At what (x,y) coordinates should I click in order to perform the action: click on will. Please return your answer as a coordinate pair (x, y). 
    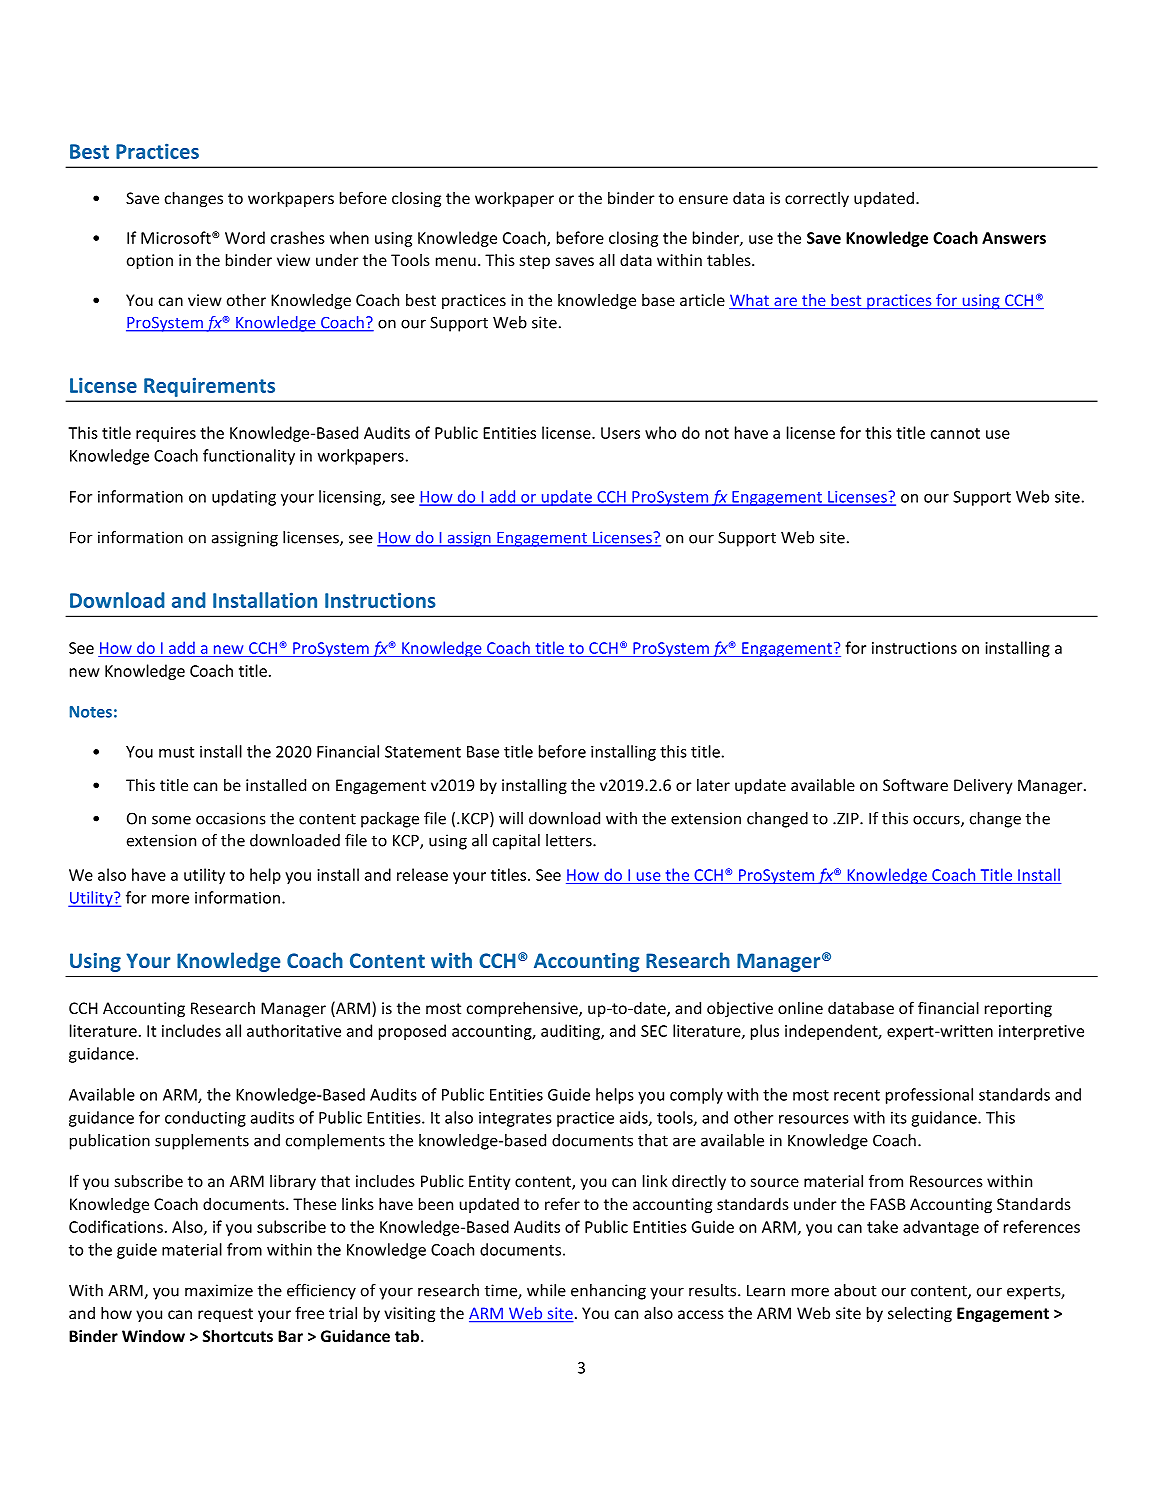
    Looking at the image, I should click on (511, 818).
